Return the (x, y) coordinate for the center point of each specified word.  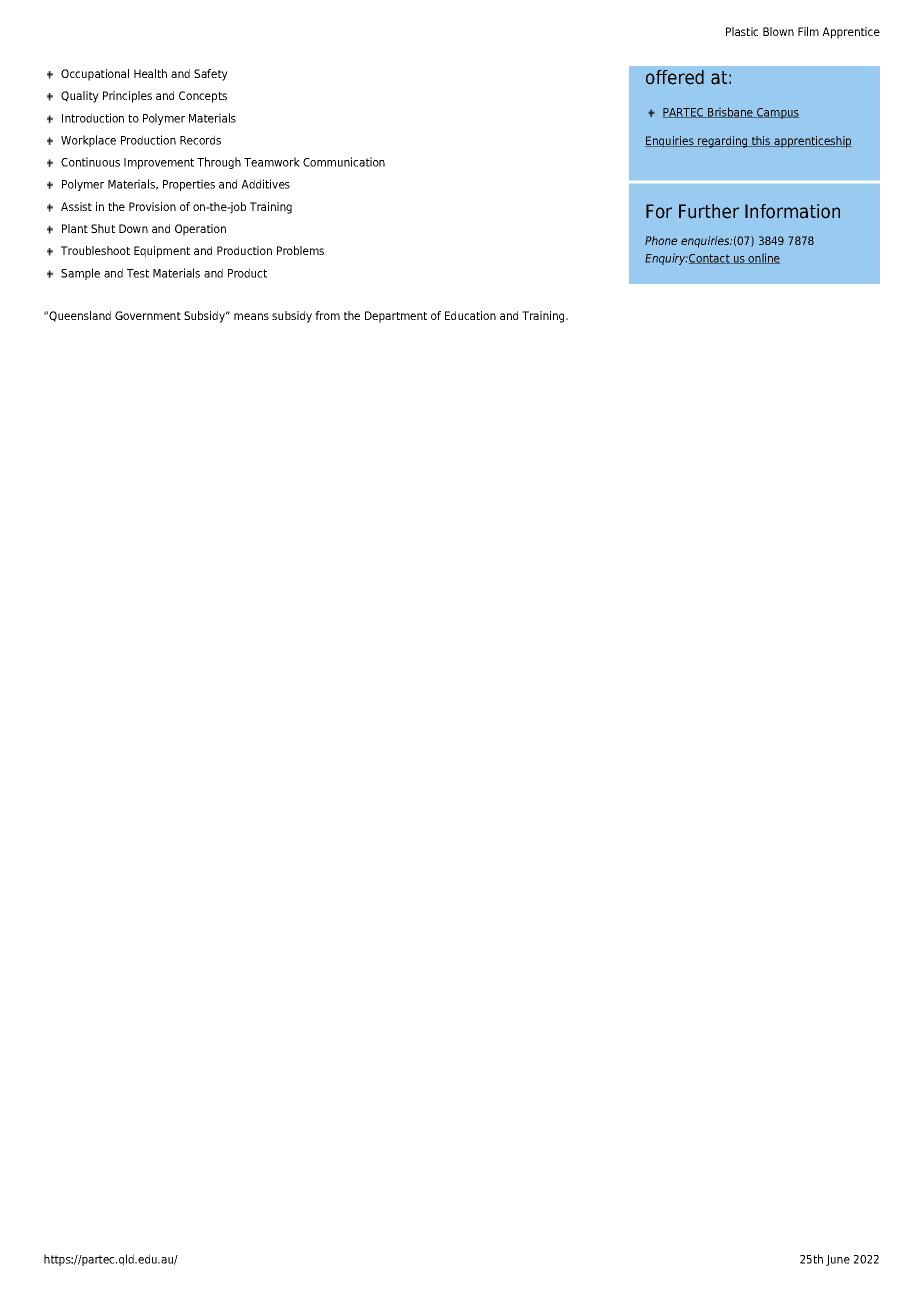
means (251, 316)
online (764, 258)
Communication (344, 162)
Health (150, 73)
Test (138, 273)
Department (396, 317)
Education (470, 315)
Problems (300, 250)
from (327, 315)
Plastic (742, 31)
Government (148, 315)
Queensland (80, 316)
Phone (661, 240)
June (838, 1260)
